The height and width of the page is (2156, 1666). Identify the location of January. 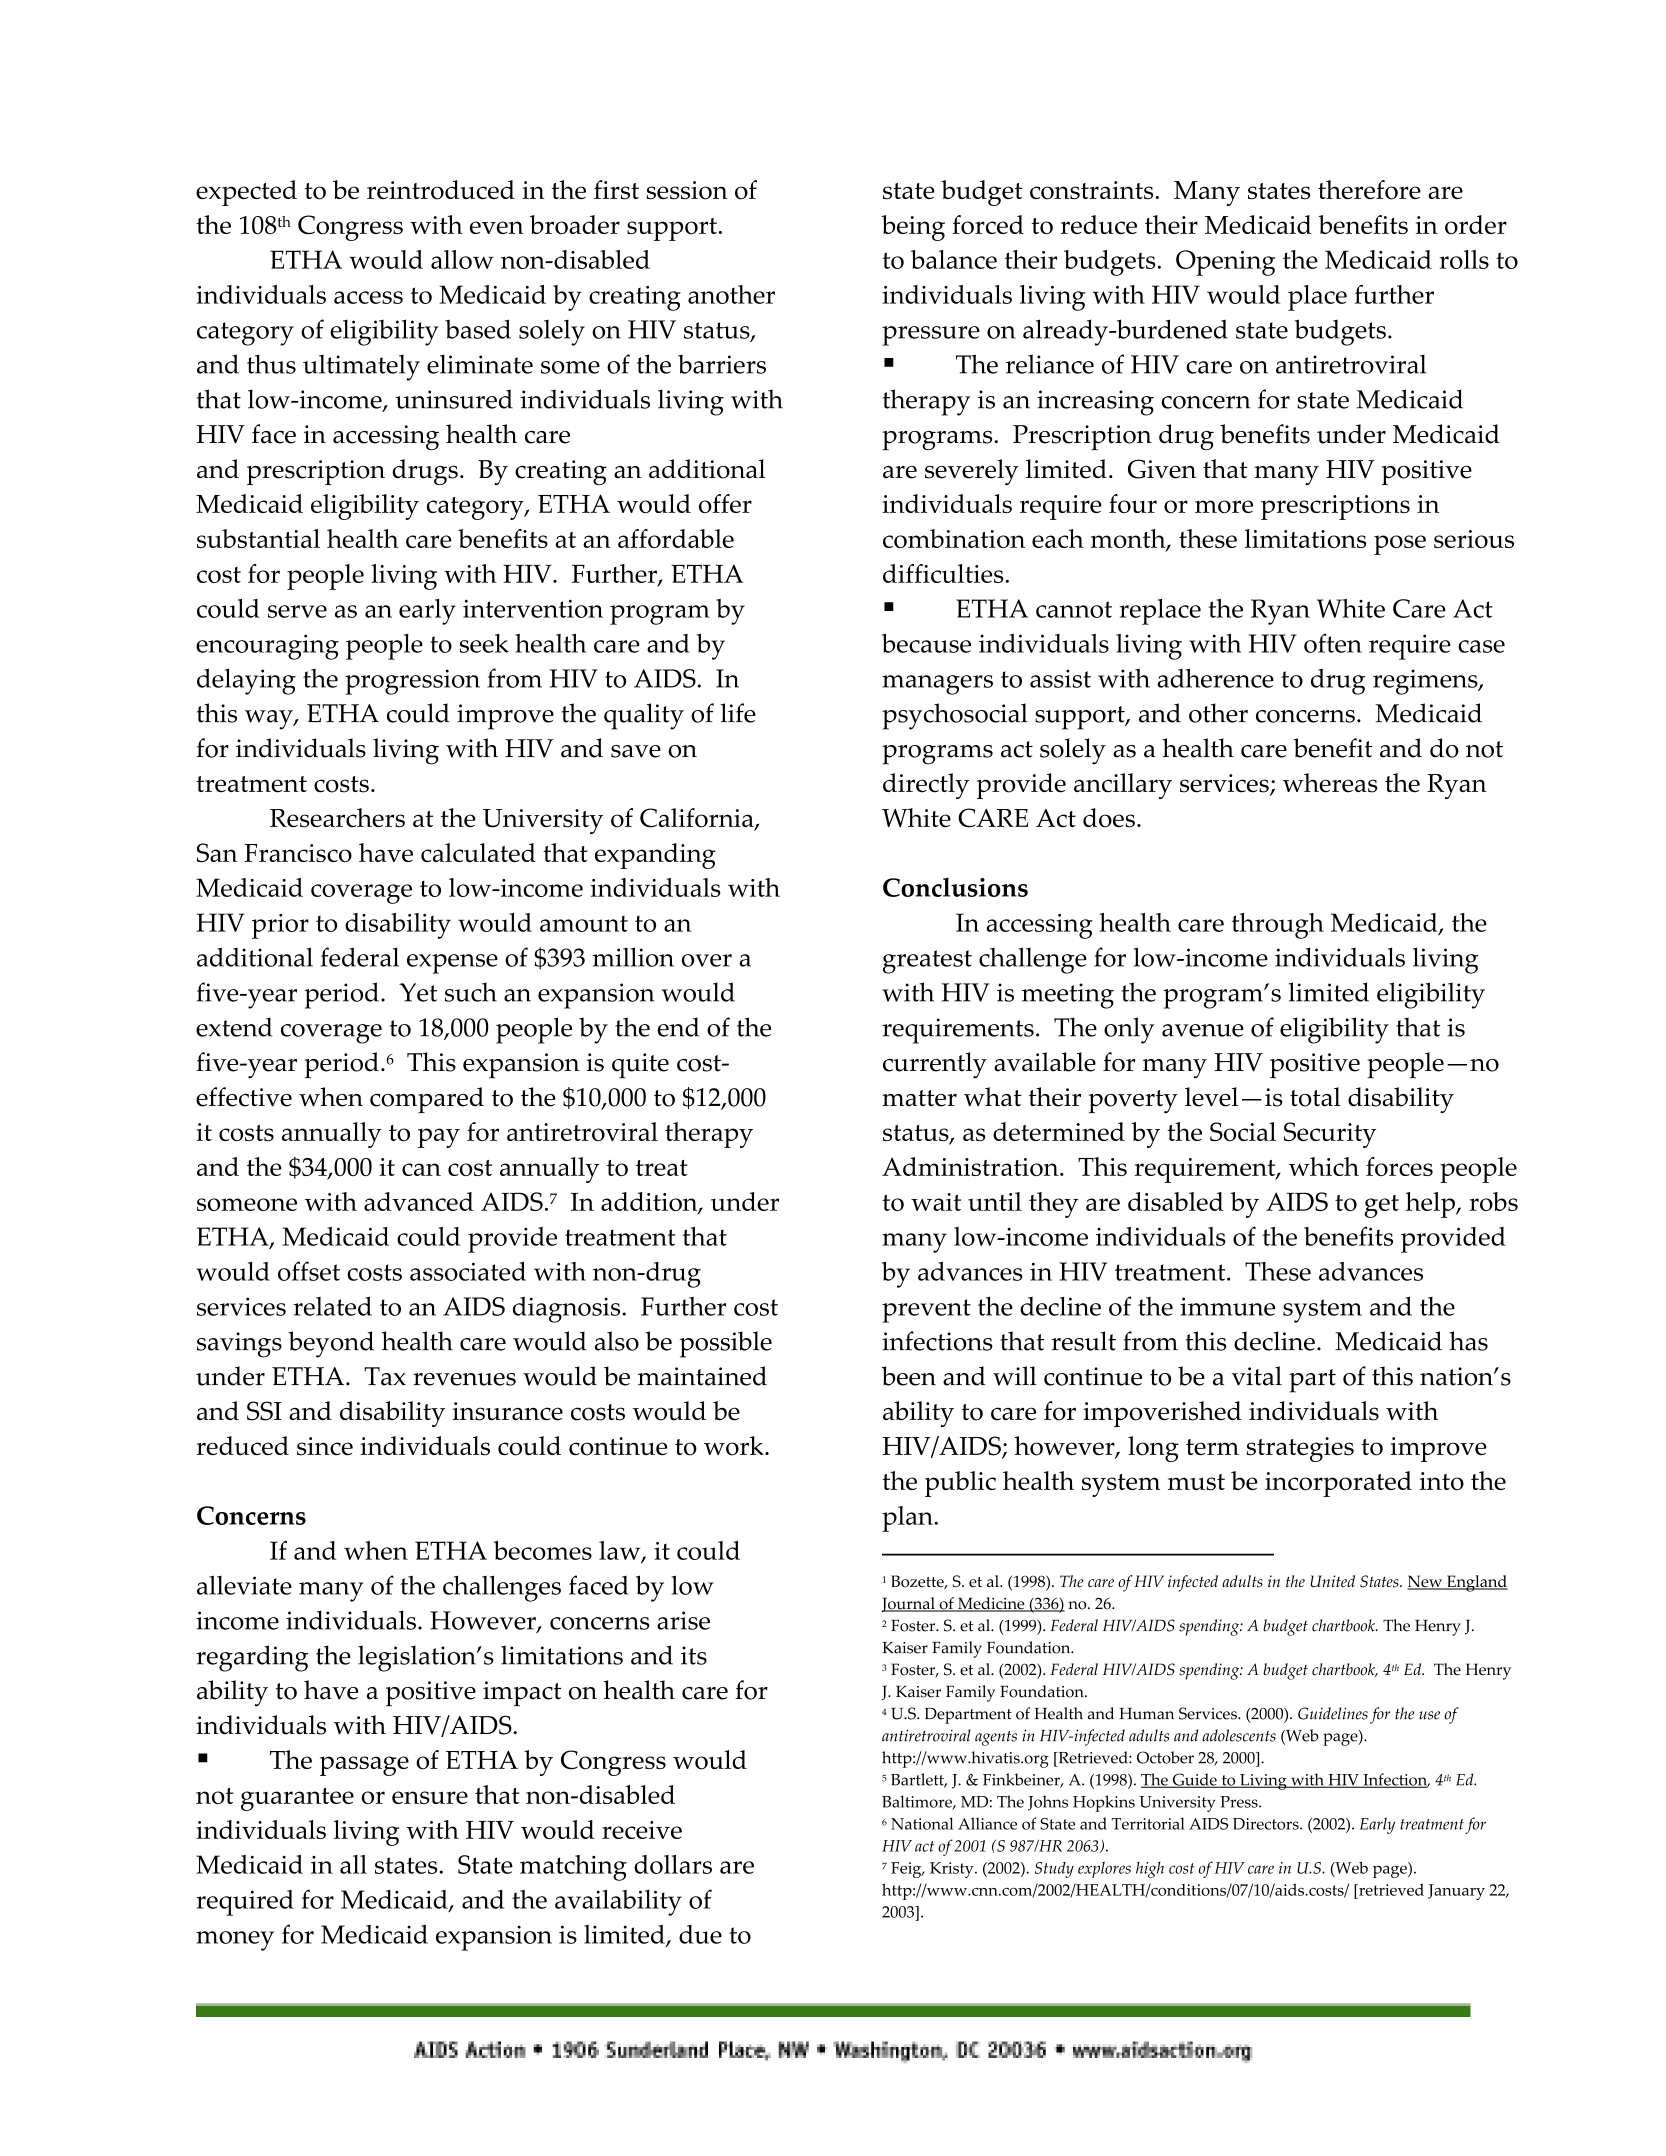
(1456, 1892).
